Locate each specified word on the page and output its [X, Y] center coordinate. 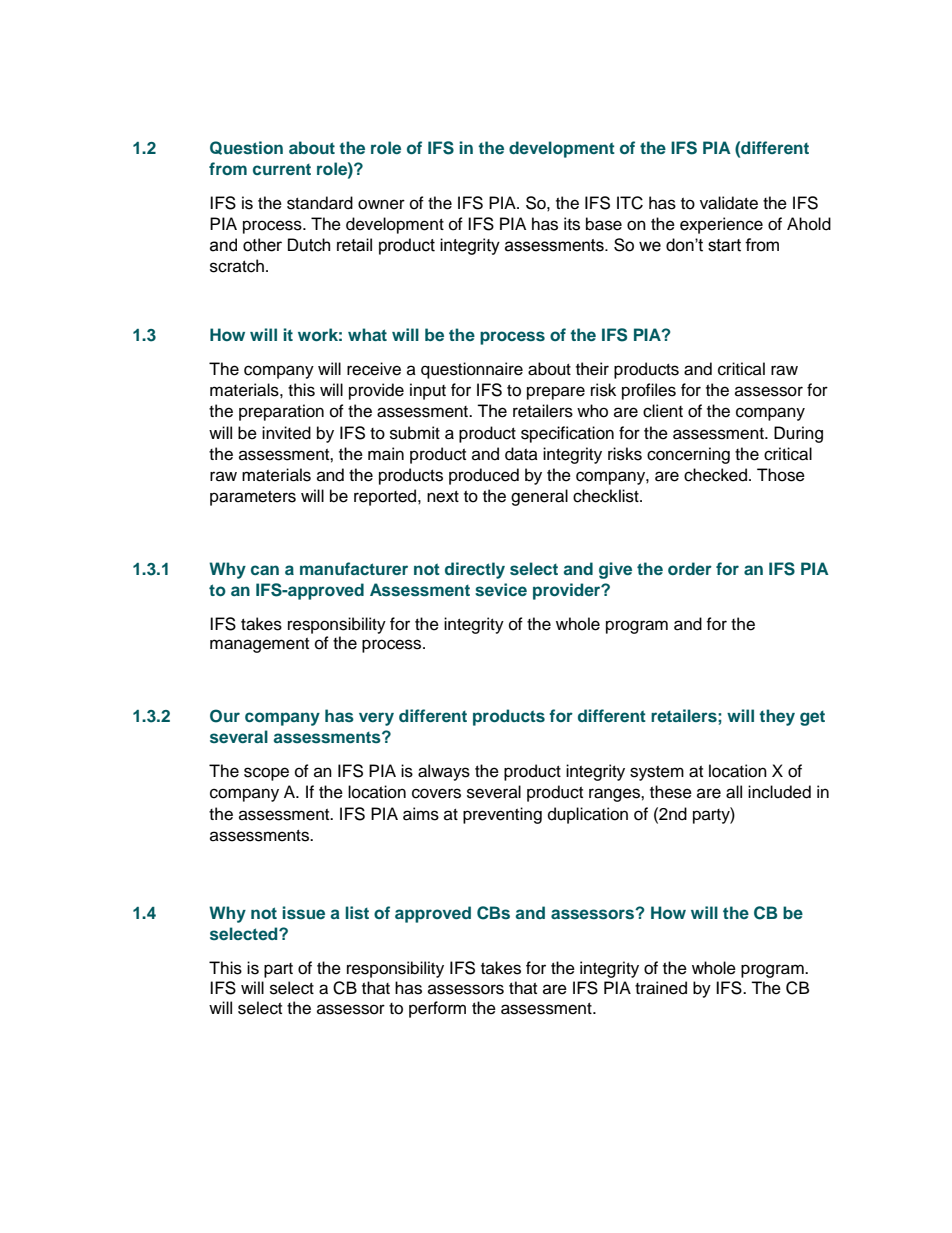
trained [661, 988]
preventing [502, 815]
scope [266, 774]
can [265, 570]
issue [303, 913]
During [798, 434]
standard [320, 203]
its [572, 224]
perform [437, 1009]
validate [729, 203]
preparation [281, 412]
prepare [556, 393]
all [734, 792]
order [690, 568]
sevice [501, 589]
